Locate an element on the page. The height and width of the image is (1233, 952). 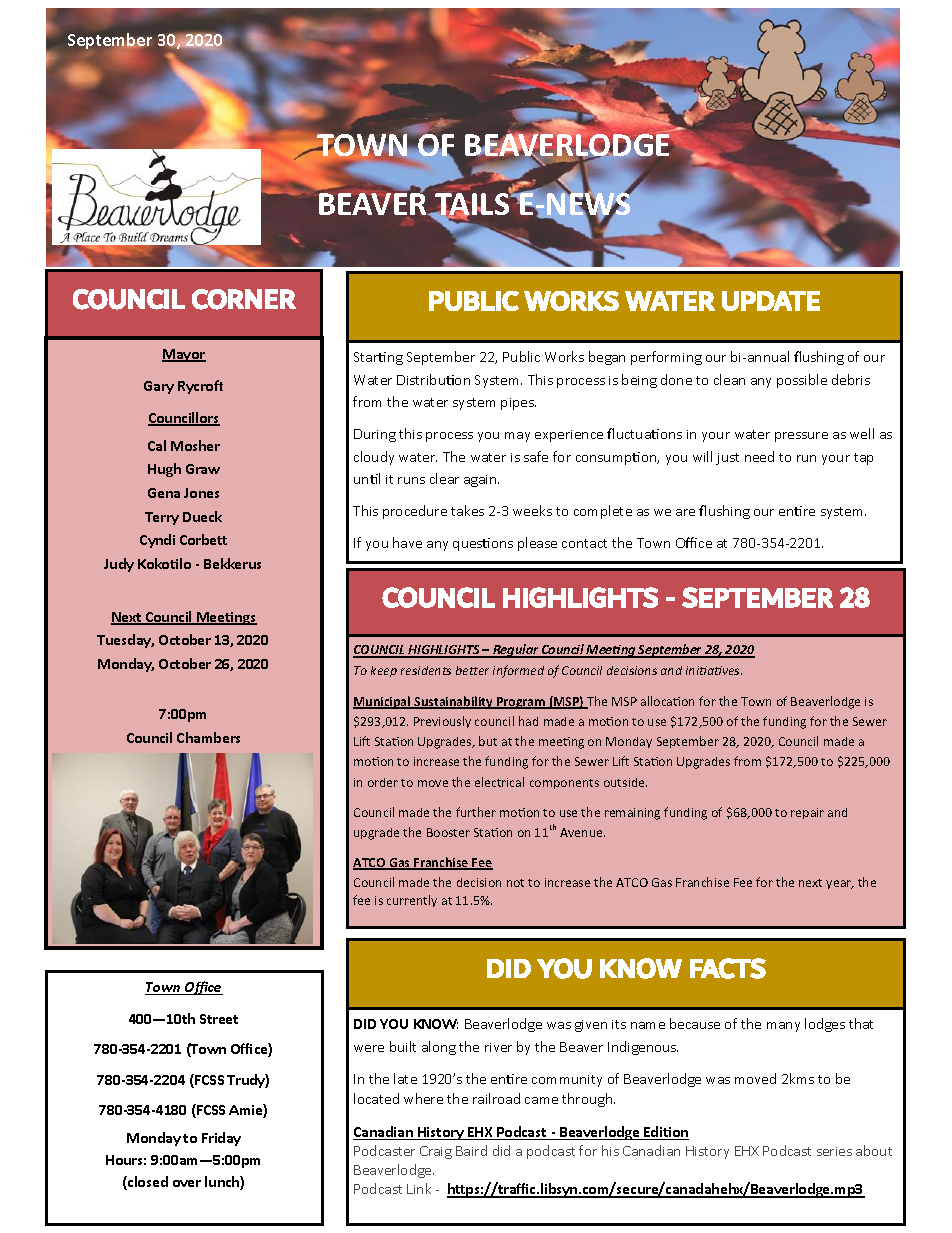
Distribution is located at coordinates (433, 379).
